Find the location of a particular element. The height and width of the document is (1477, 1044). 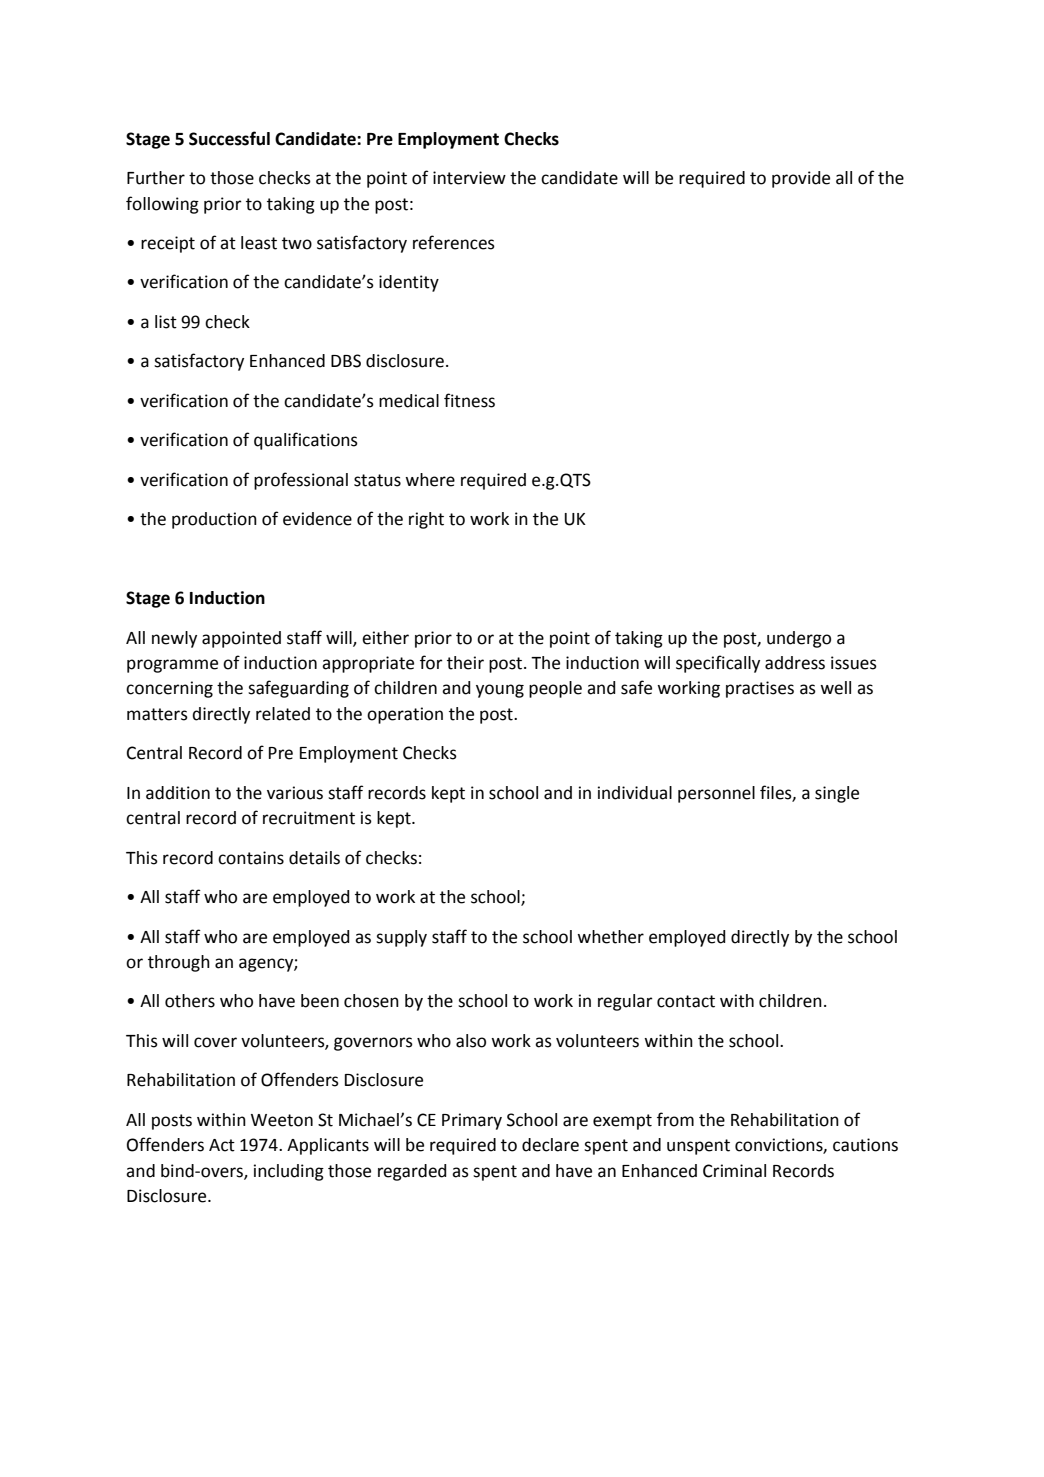

interview is located at coordinates (469, 178).
